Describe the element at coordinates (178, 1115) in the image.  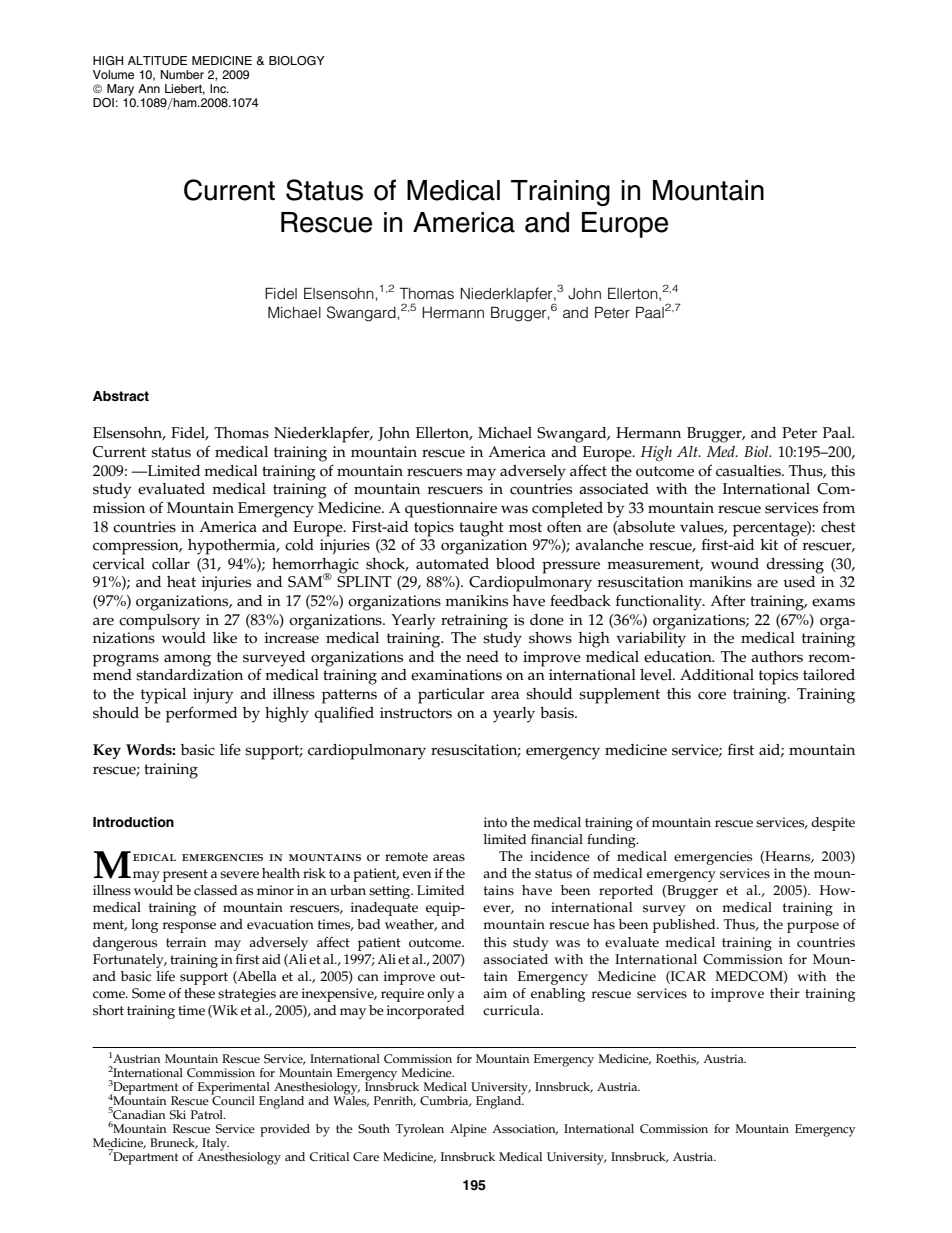
I see `Ski` at that location.
